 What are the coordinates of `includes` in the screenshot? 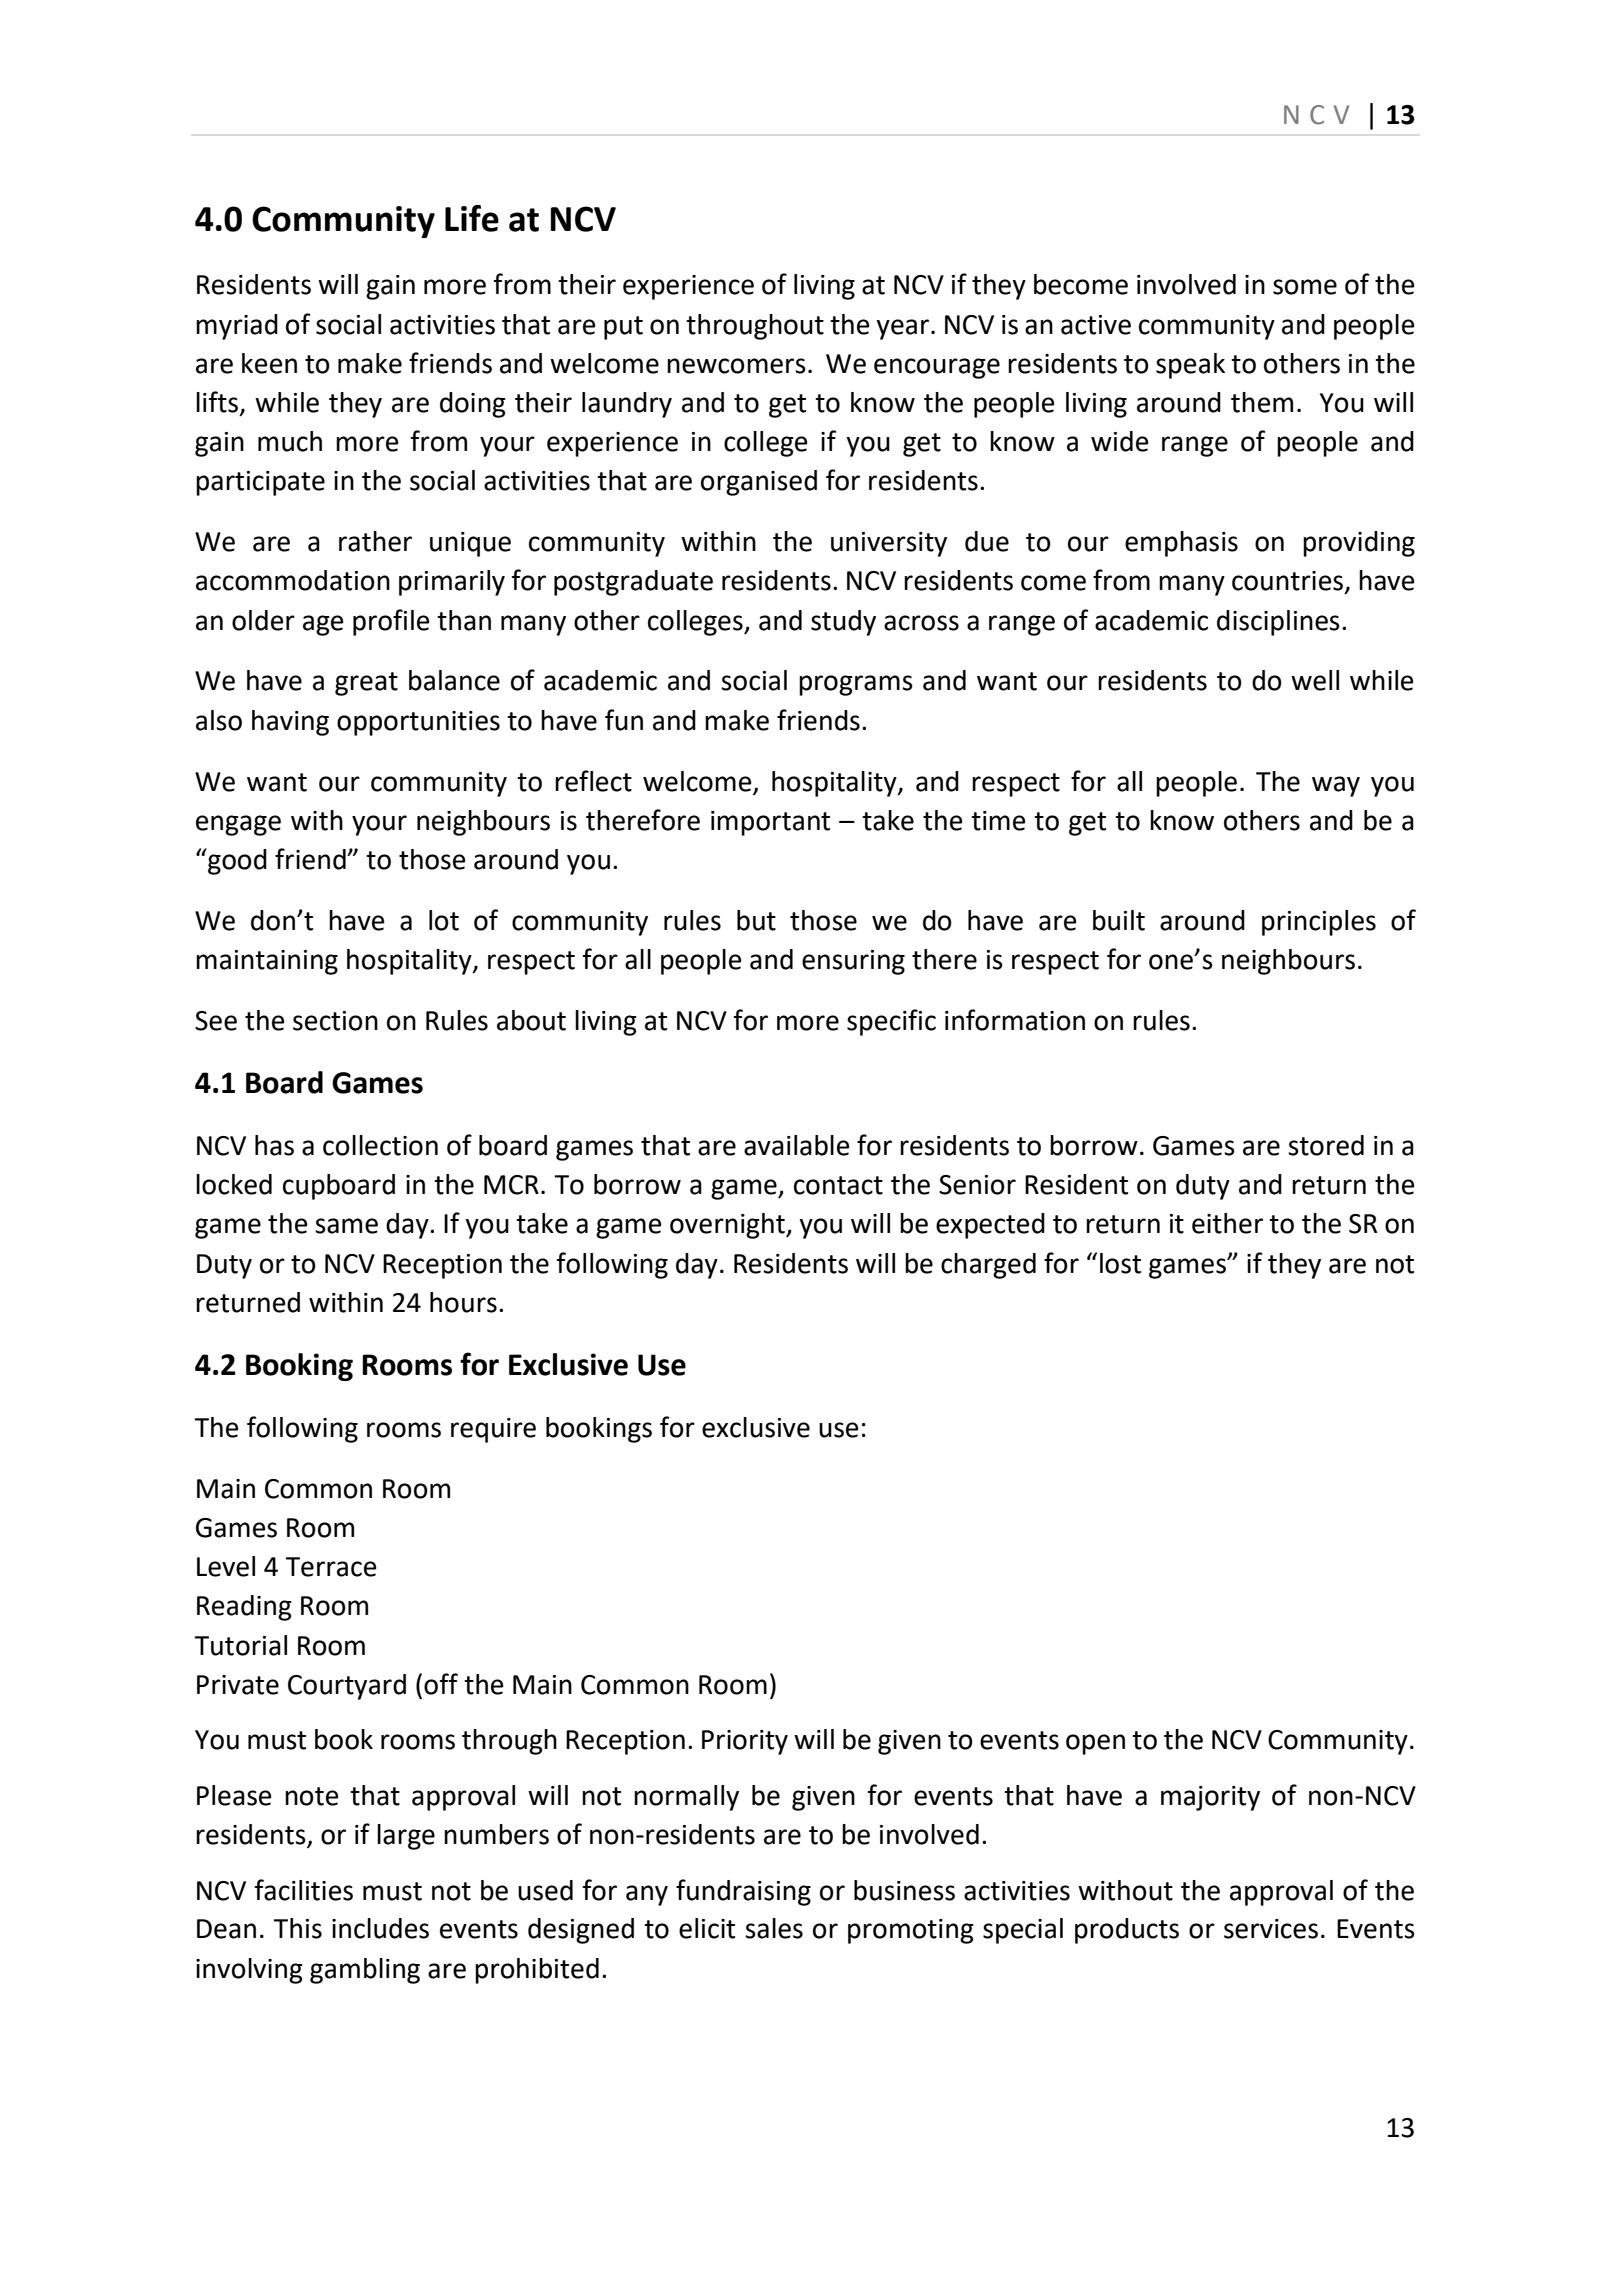 It's located at (380, 1928).
